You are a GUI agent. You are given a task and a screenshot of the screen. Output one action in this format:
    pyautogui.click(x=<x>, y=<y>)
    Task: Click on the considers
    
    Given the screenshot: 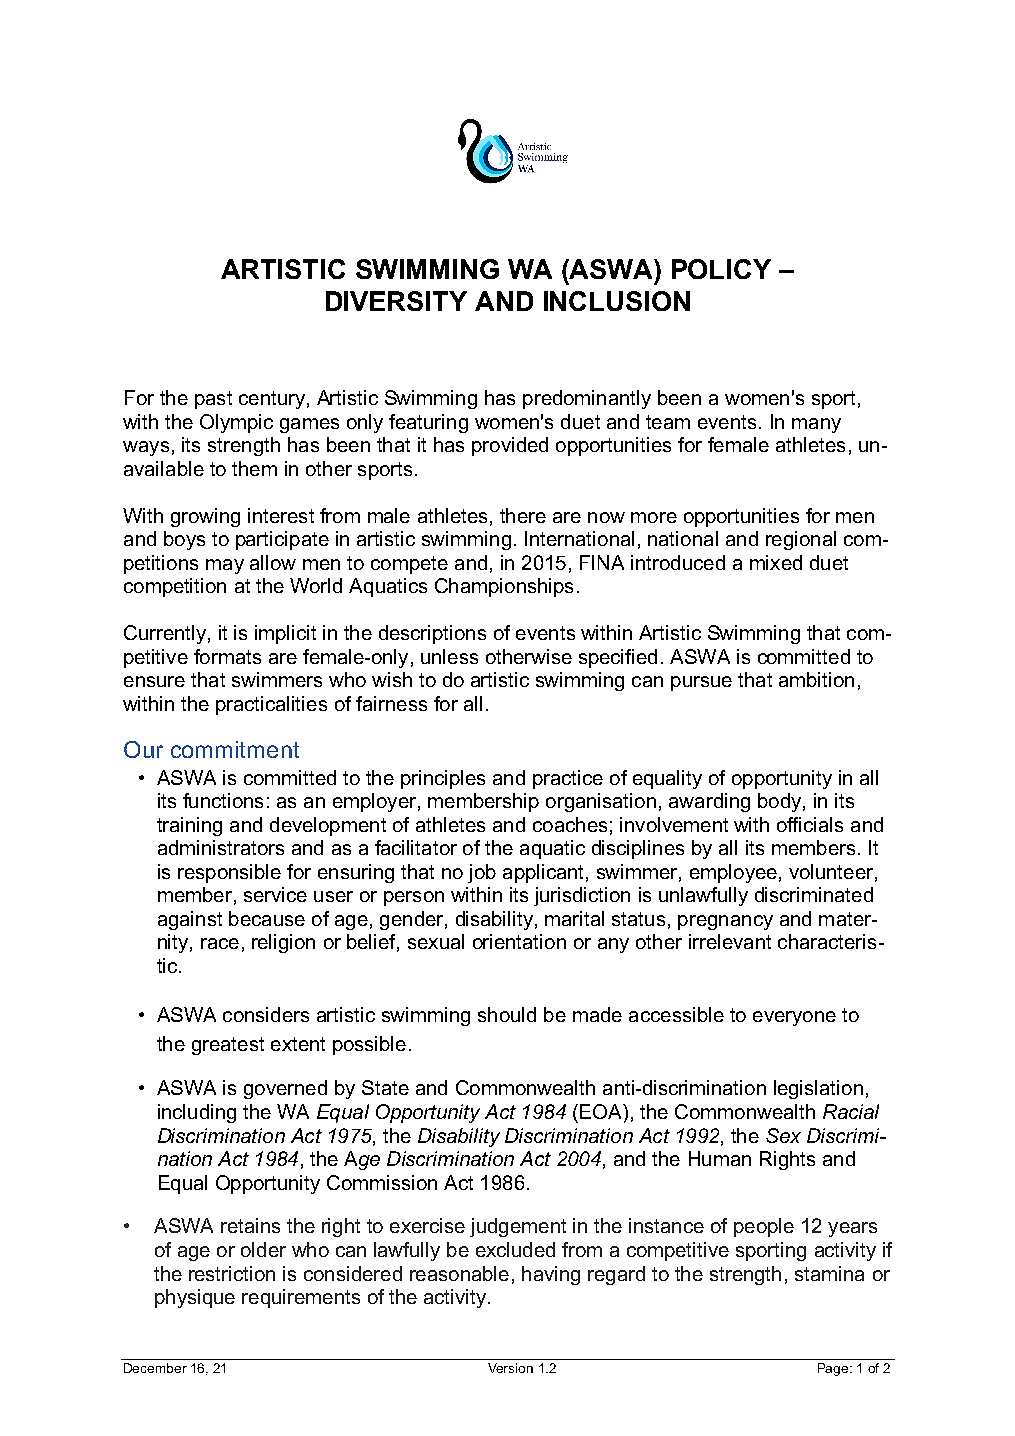 What is the action you would take?
    pyautogui.click(x=266, y=1014)
